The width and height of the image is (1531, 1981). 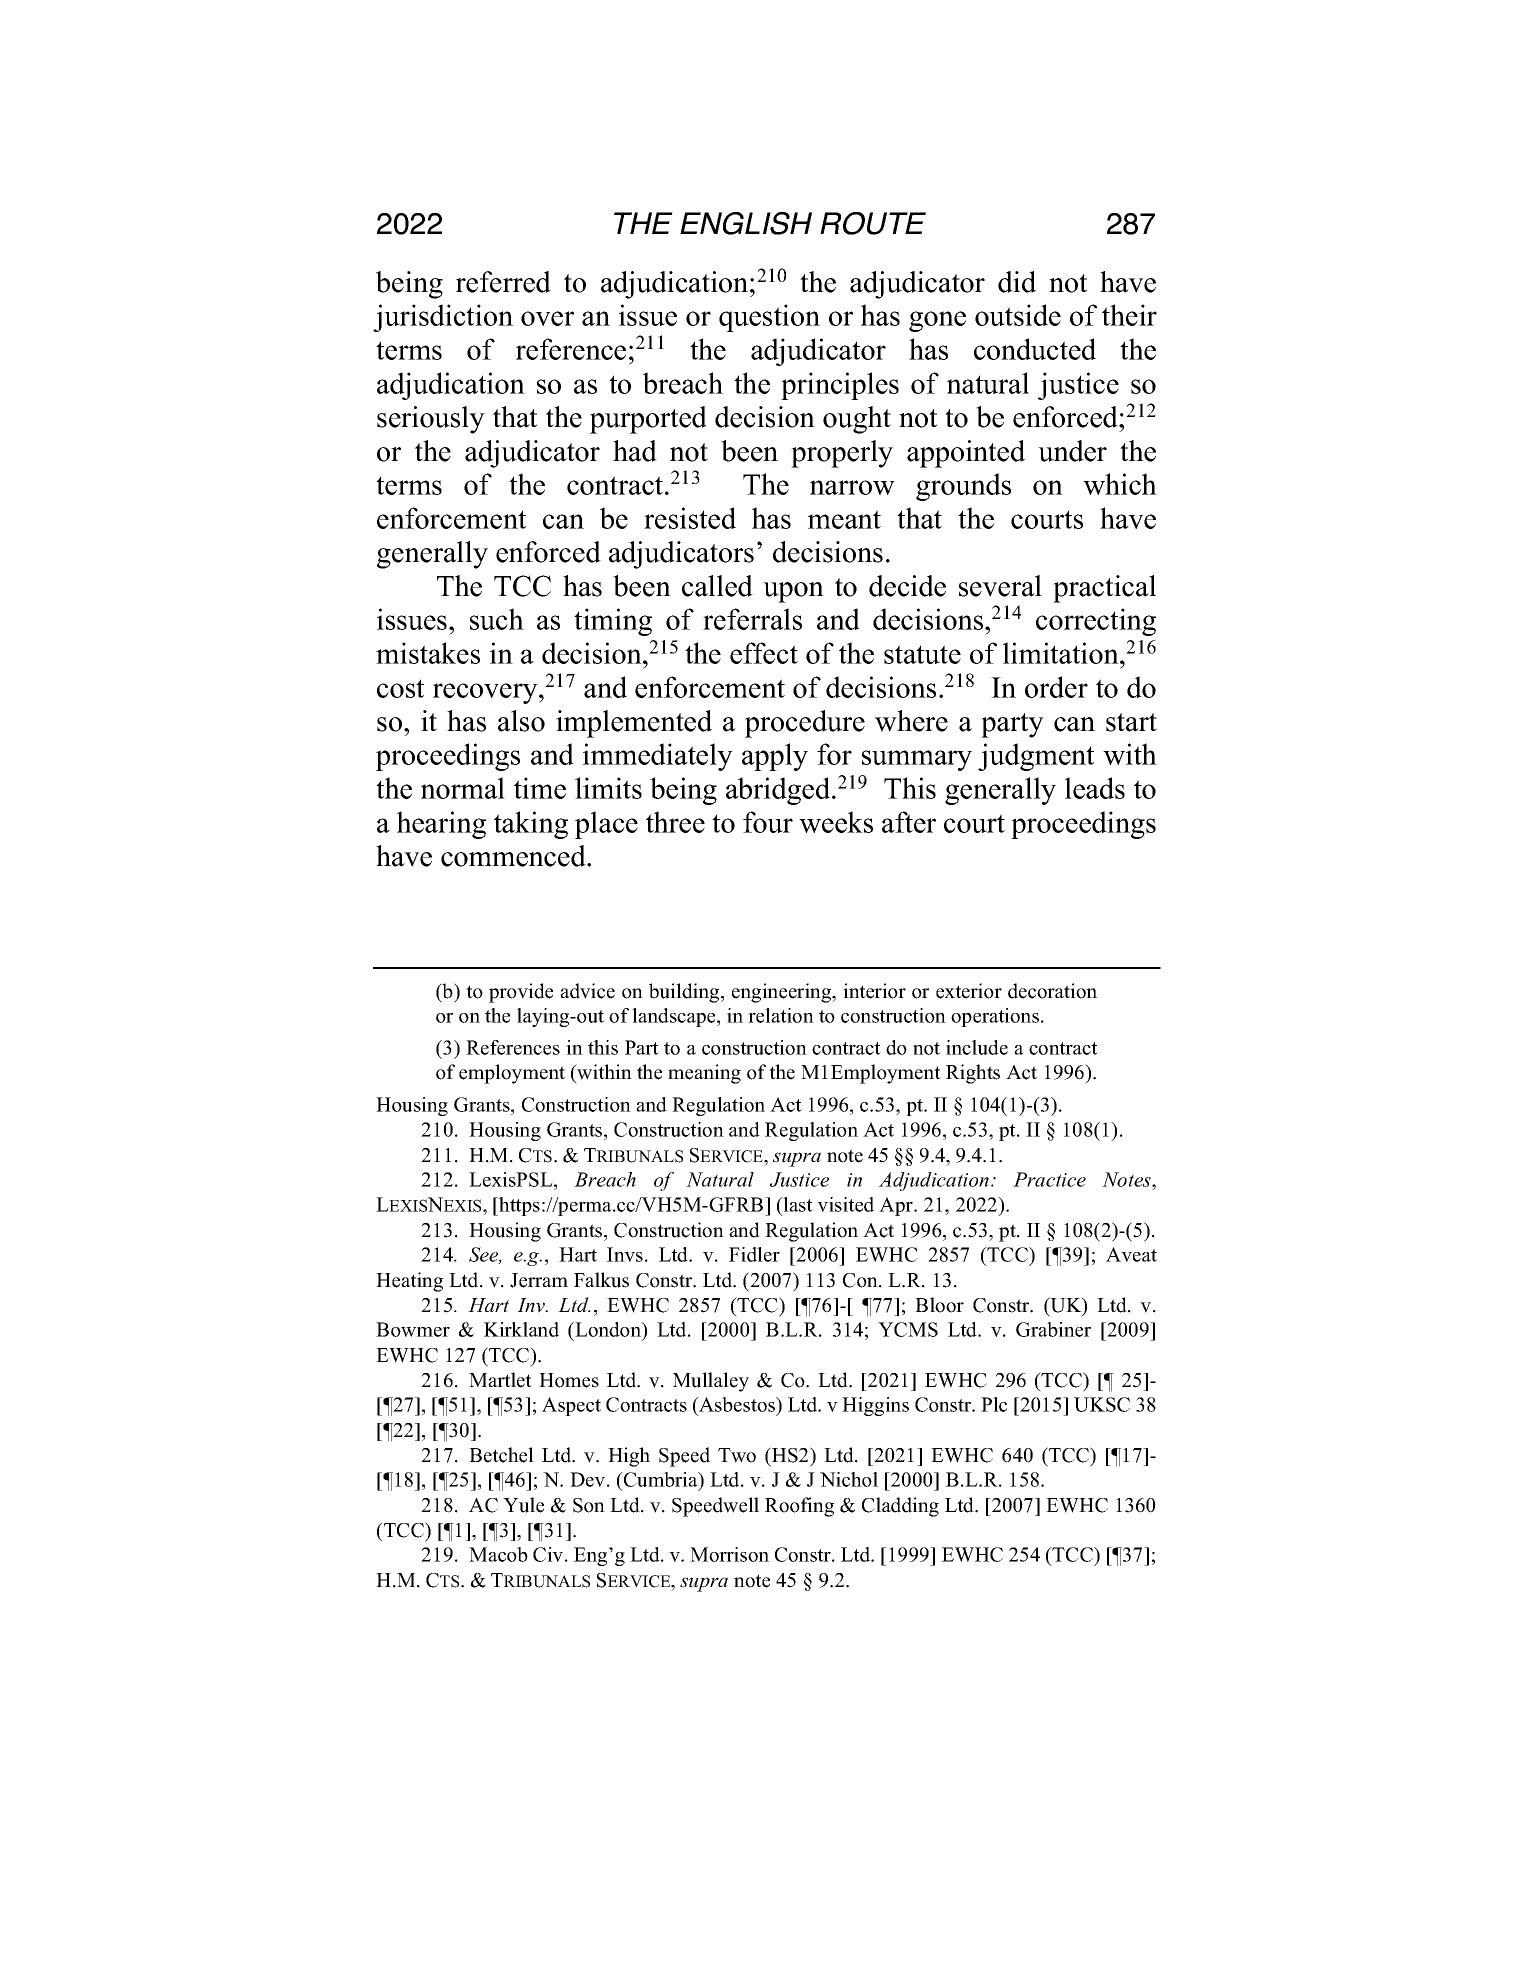 I want to click on Yule, so click(x=523, y=1505).
